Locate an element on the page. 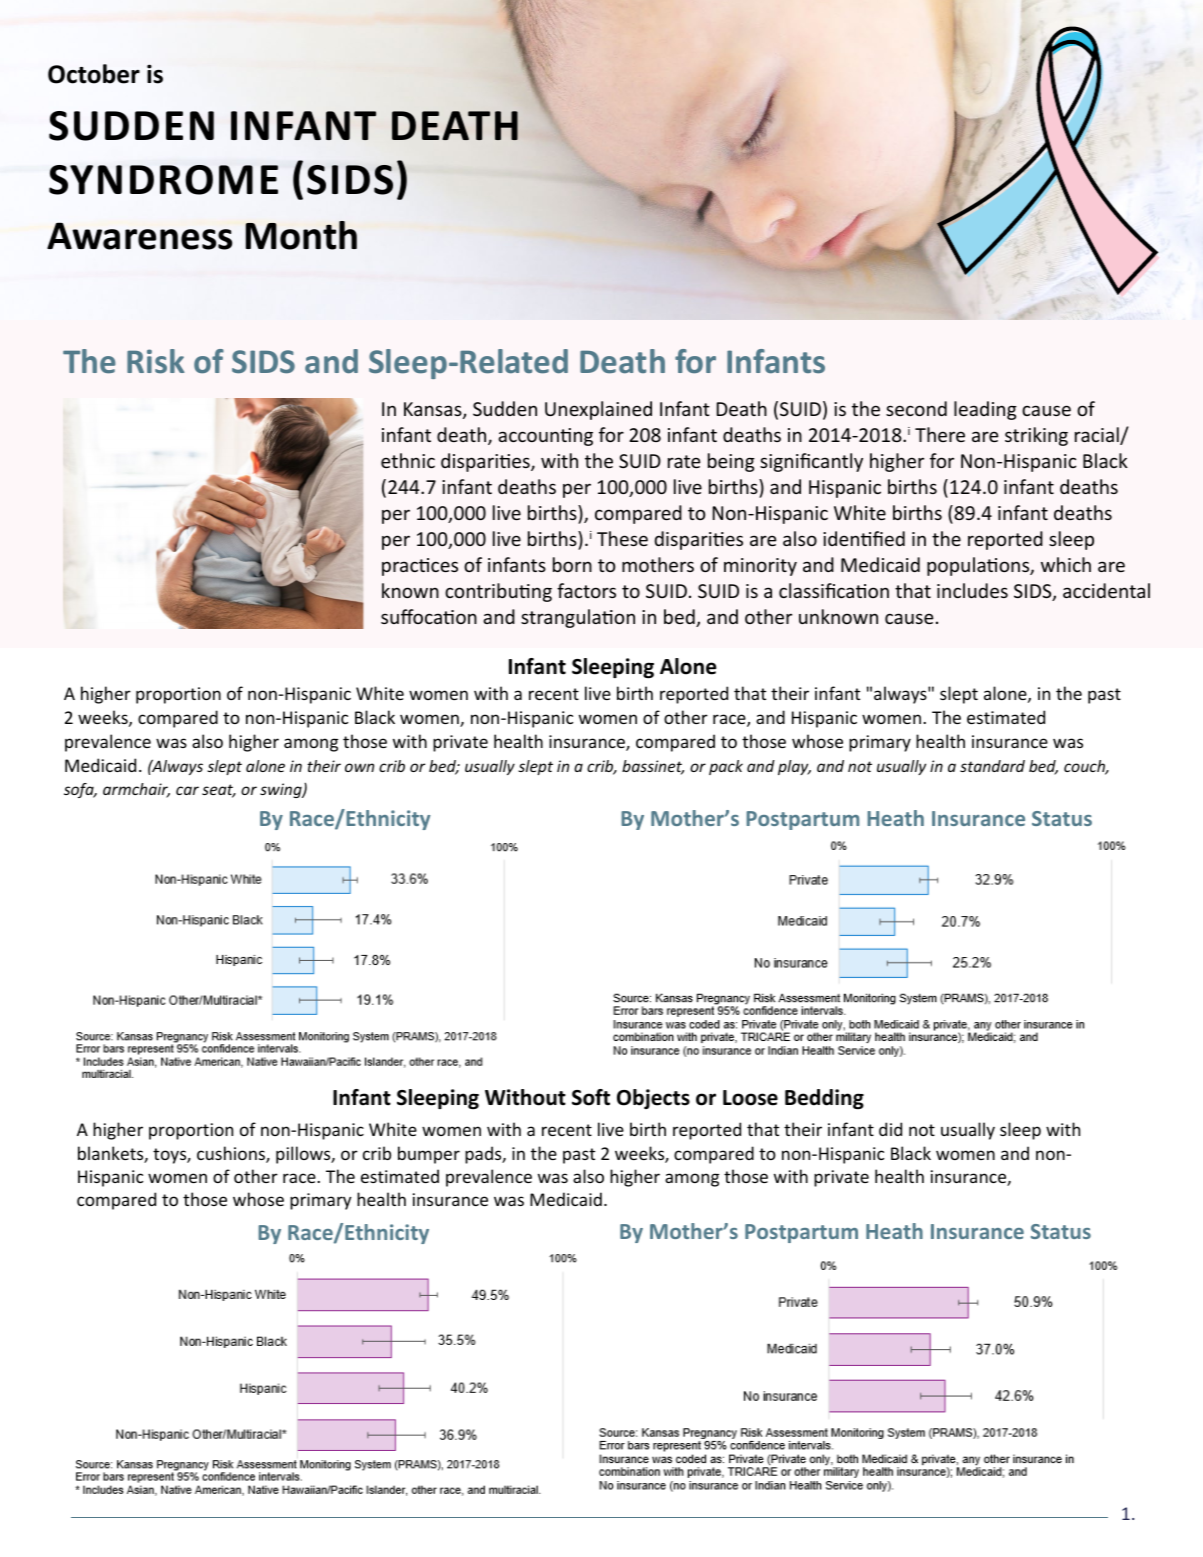 Image resolution: width=1203 pixels, height=1557 pixels. Month is located at coordinates (301, 235).
